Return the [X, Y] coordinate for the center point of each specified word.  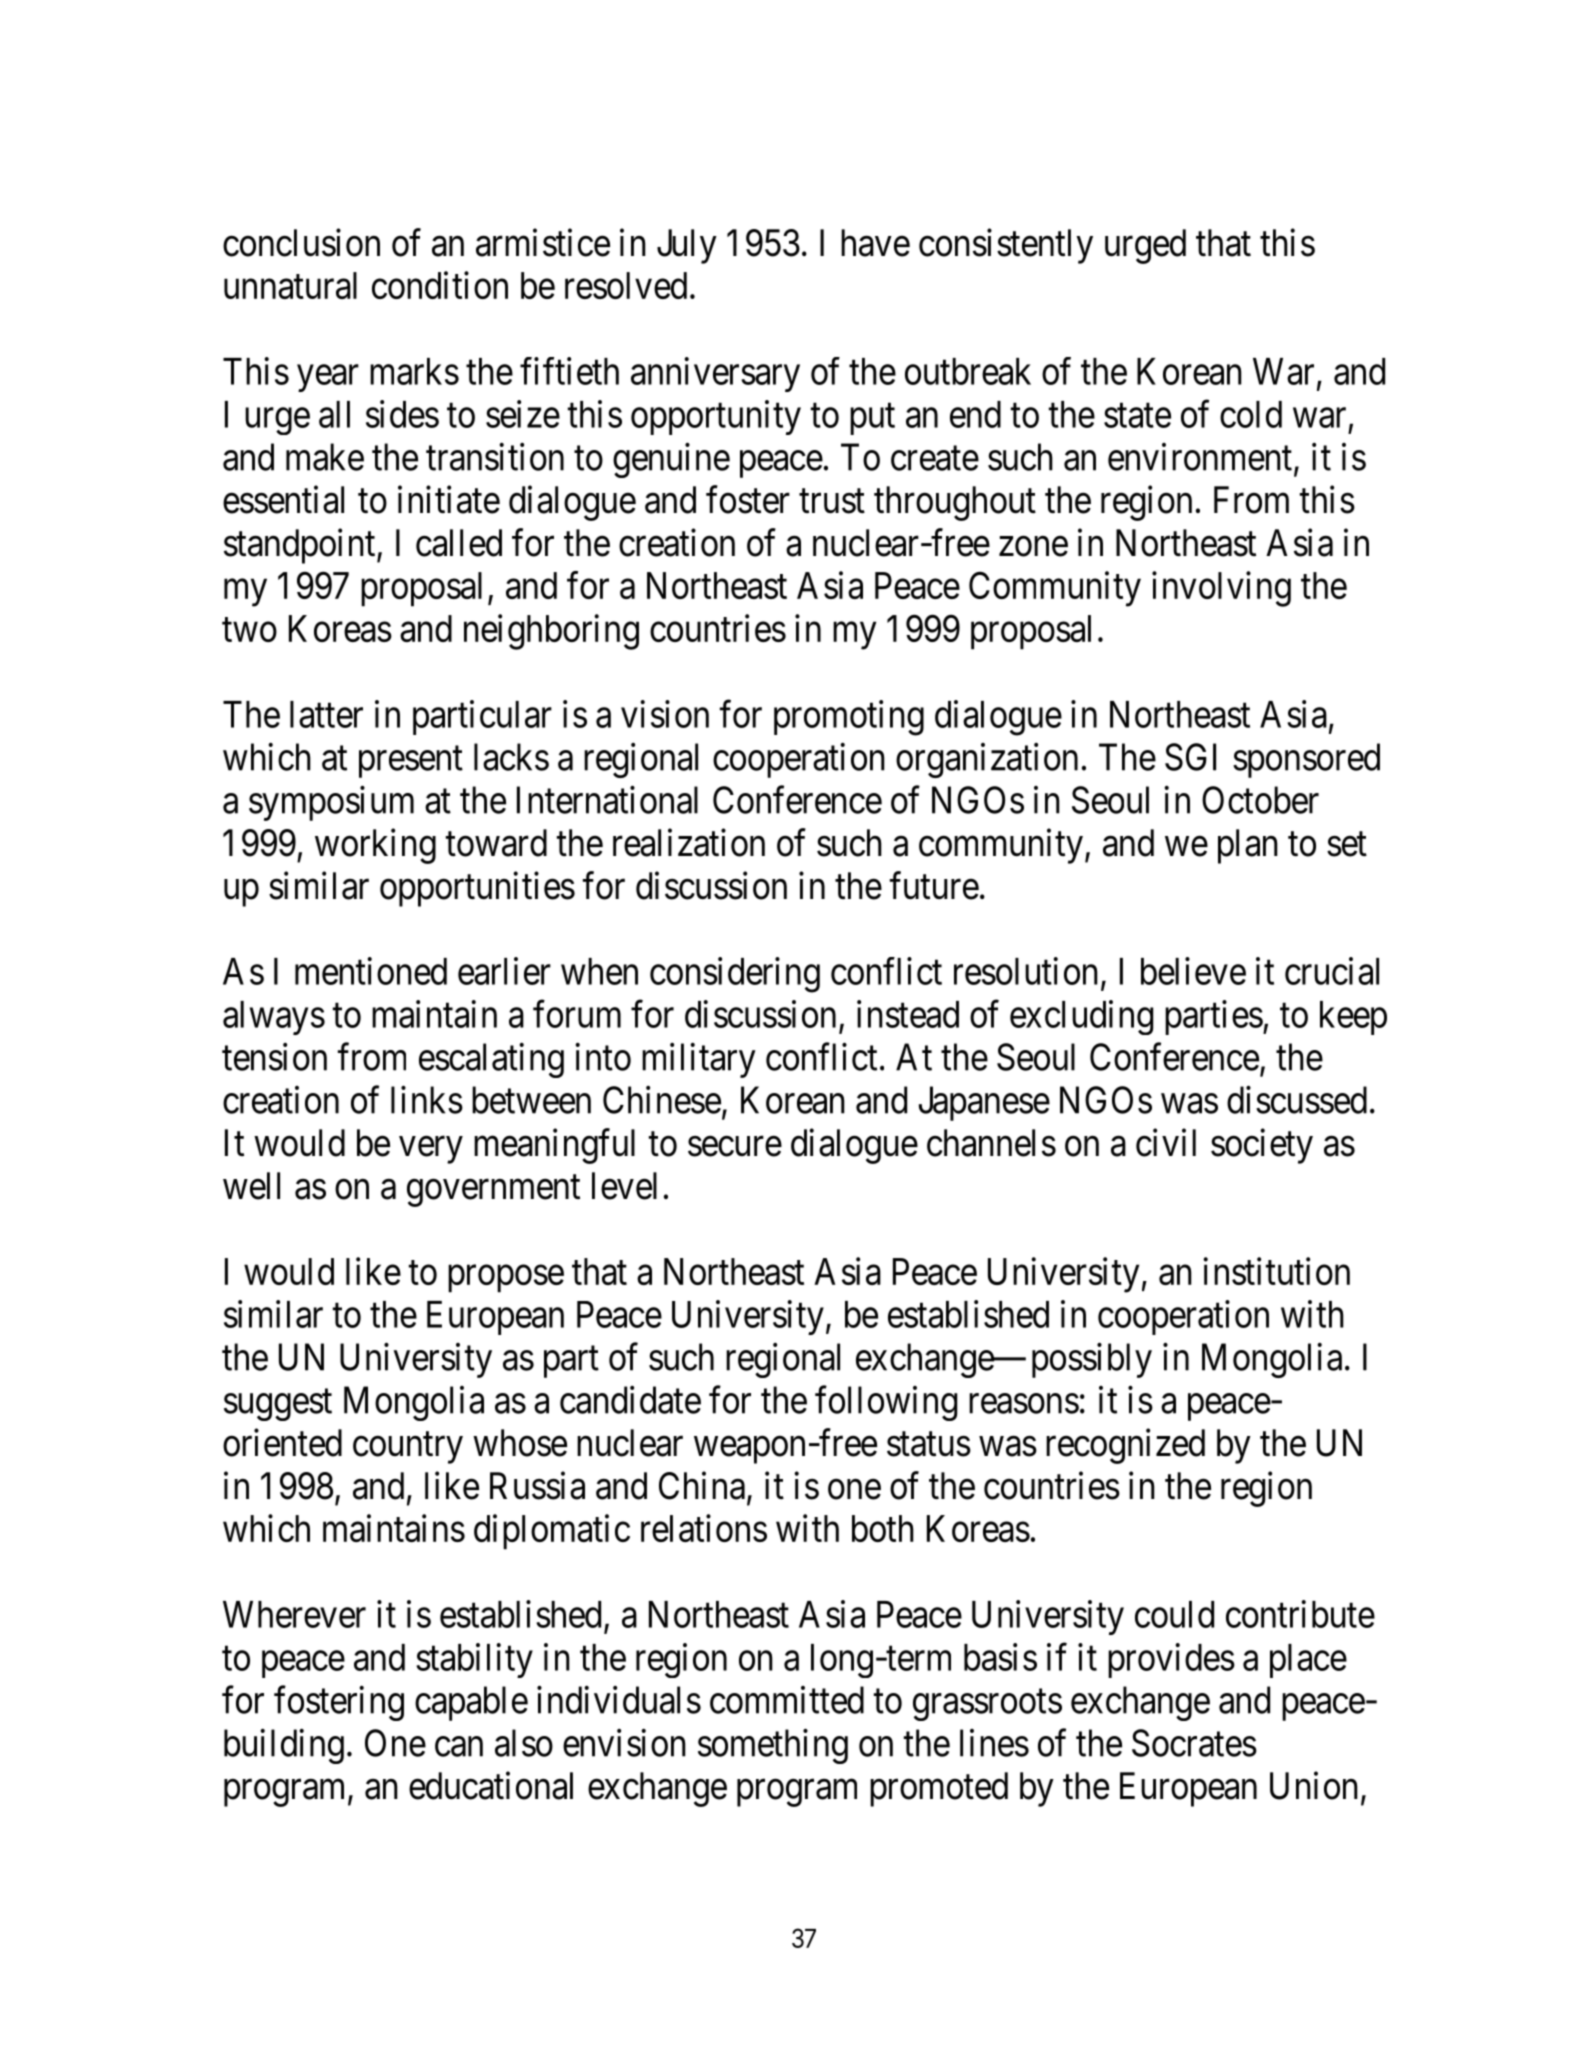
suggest [278, 1405]
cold [1251, 414]
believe [1193, 971]
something [773, 1746]
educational [491, 1786]
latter [326, 714]
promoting [849, 718]
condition [440, 285]
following [886, 1403]
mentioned [371, 971]
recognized [1125, 1446]
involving [1221, 589]
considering [735, 975]
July [687, 246]
